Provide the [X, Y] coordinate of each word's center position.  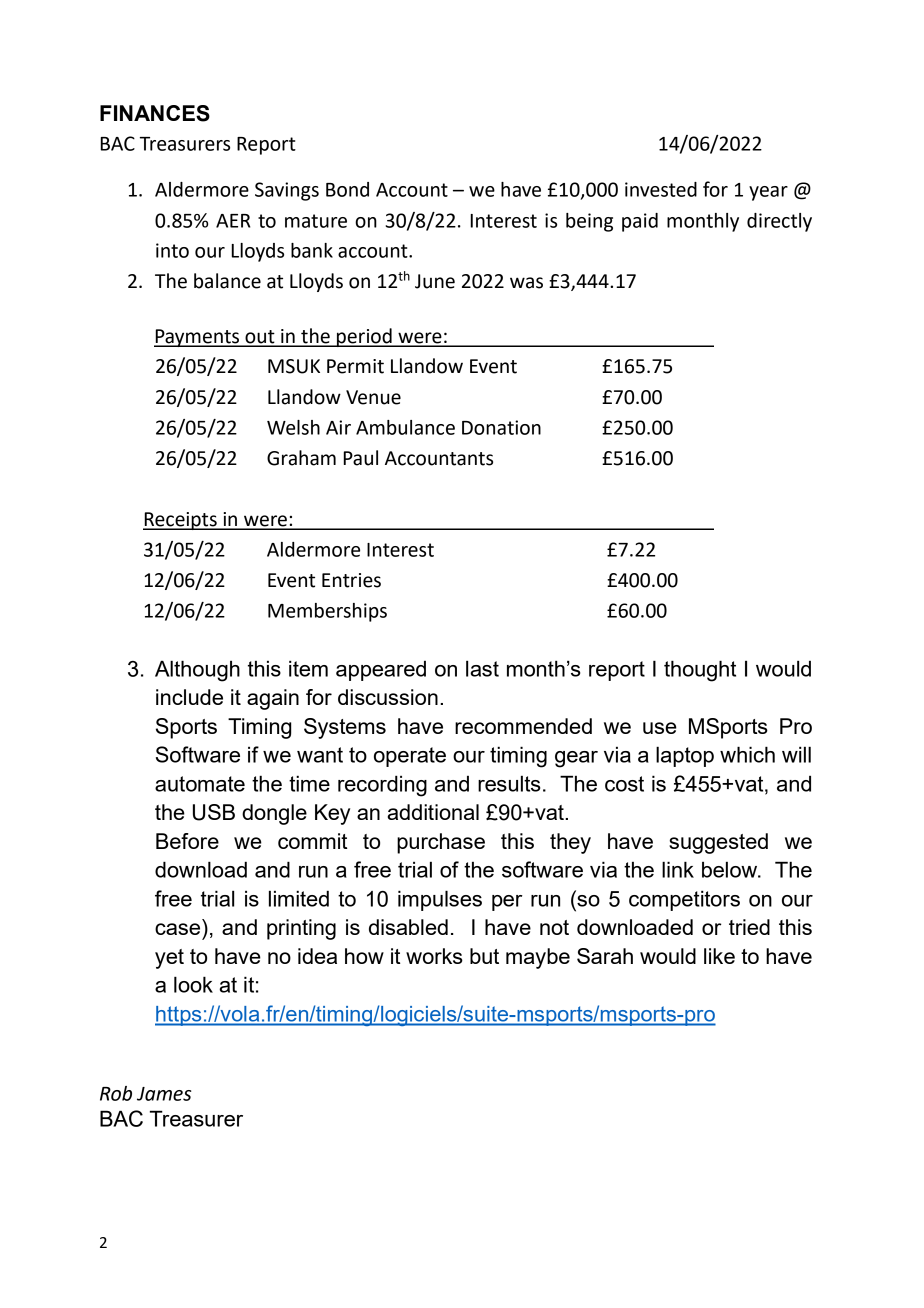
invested [661, 189]
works [434, 956]
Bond [347, 189]
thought [700, 671]
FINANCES [155, 113]
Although [197, 671]
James [164, 1094]
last [482, 668]
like [719, 956]
